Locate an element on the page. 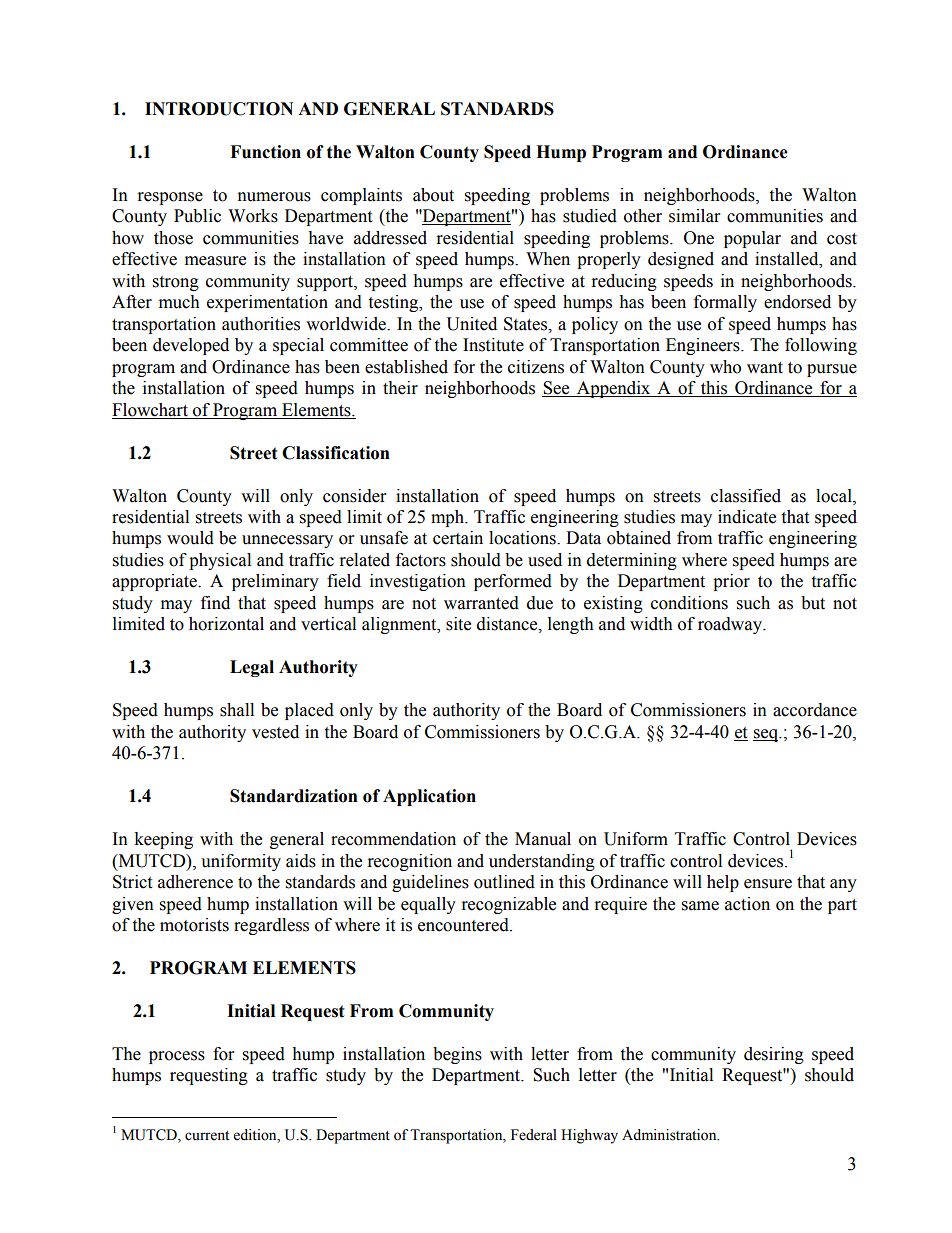 This page has height=1233, width=952. Application is located at coordinates (429, 797).
